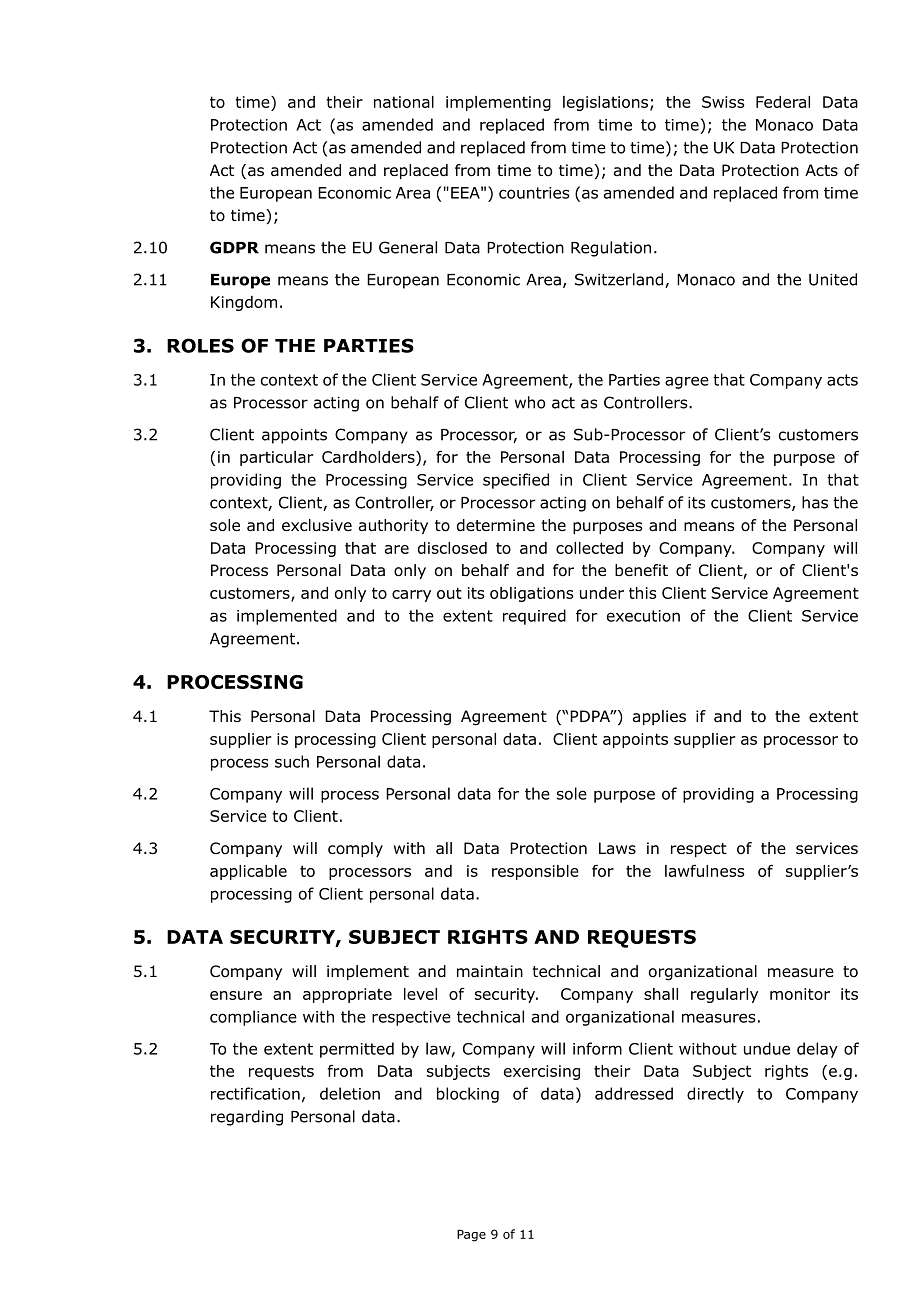 Image resolution: width=924 pixels, height=1308 pixels. Describe the element at coordinates (247, 1118) in the screenshot. I see `regarding` at that location.
